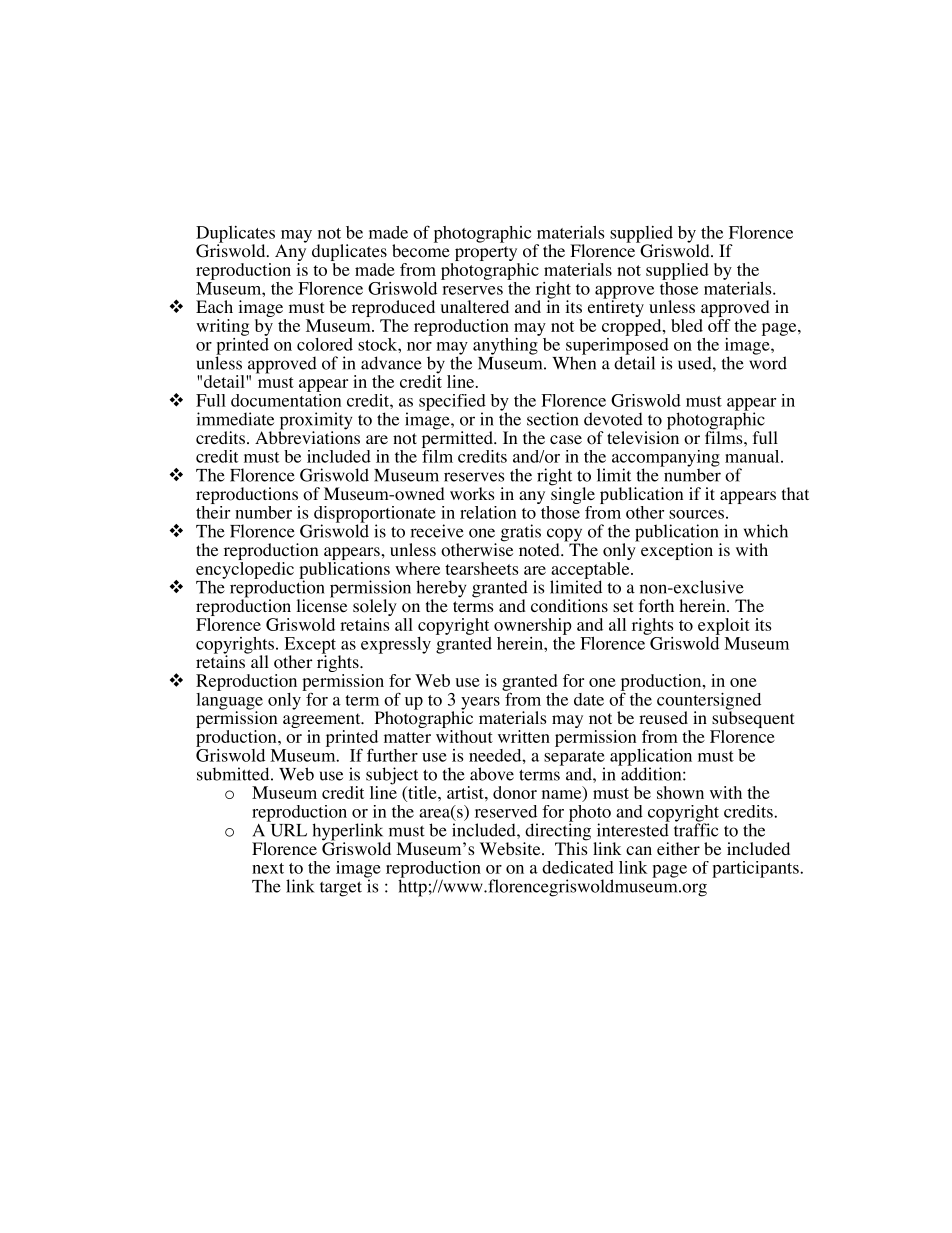 The width and height of the page is (952, 1233). Describe the element at coordinates (719, 325) in the page. I see `off` at that location.
